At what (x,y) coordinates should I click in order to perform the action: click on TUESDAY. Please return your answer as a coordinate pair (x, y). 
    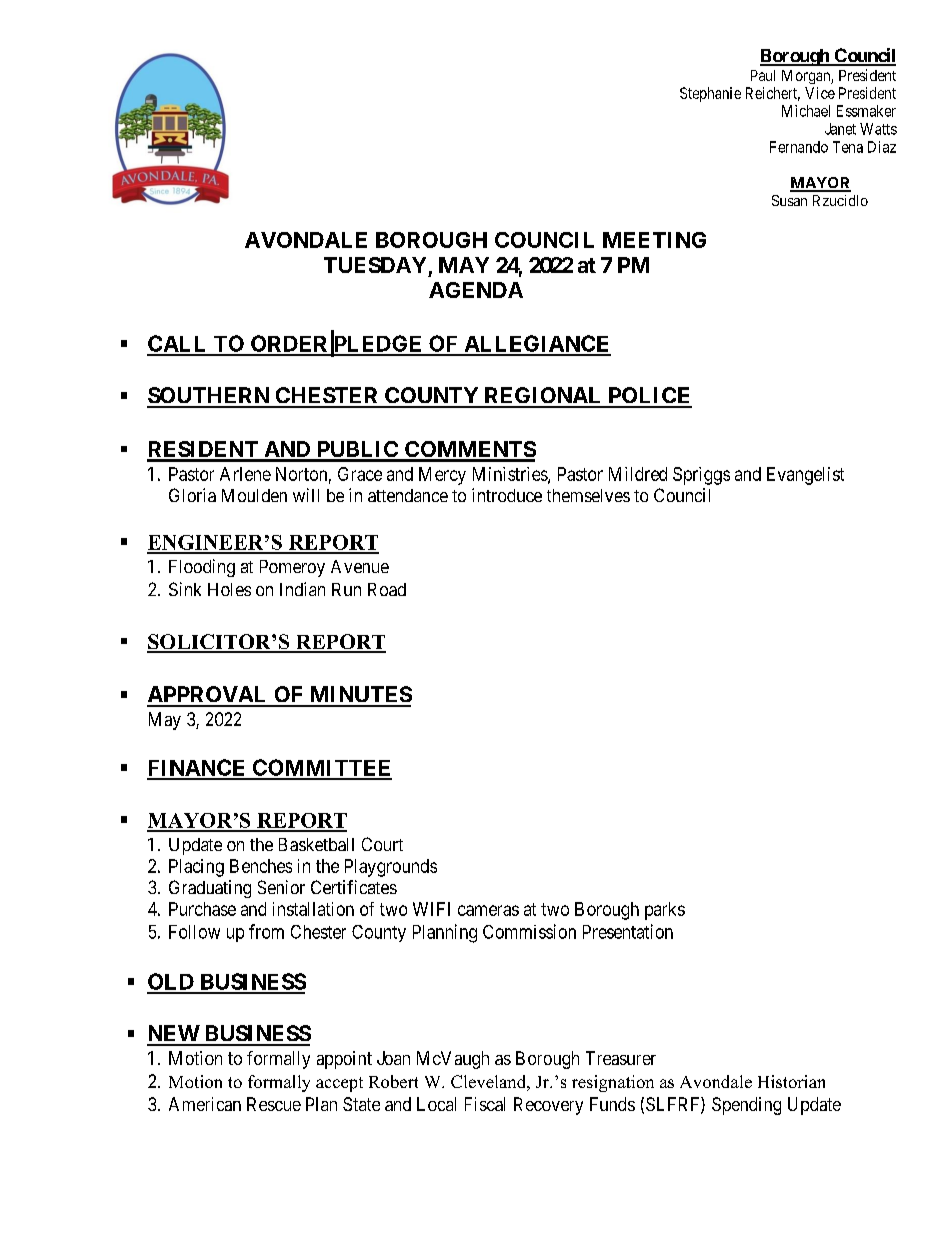
    Looking at the image, I should click on (375, 265).
